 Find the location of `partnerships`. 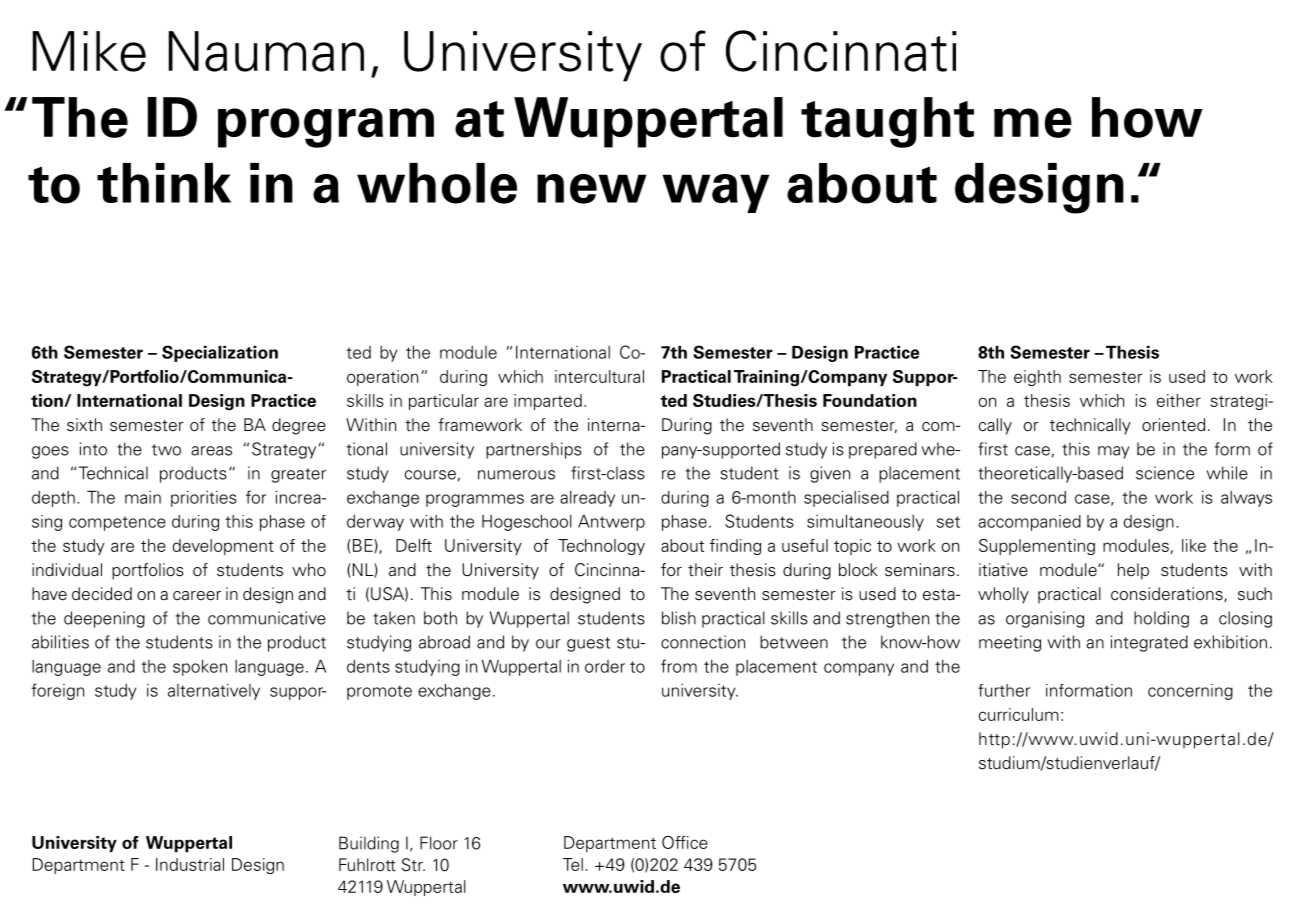

partnerships is located at coordinates (534, 450).
